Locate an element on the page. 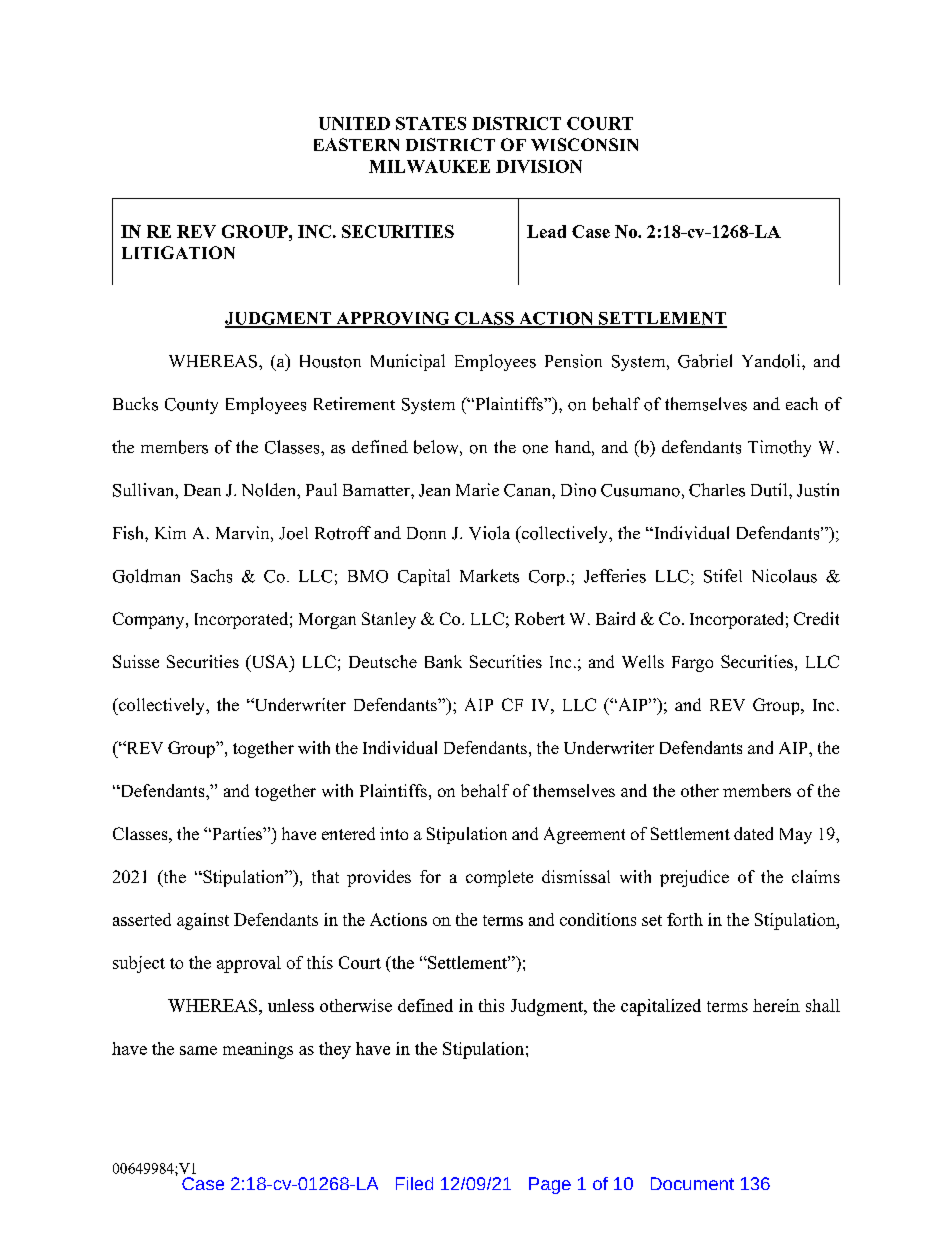 The width and height of the document is (952, 1233). County is located at coordinates (191, 406).
